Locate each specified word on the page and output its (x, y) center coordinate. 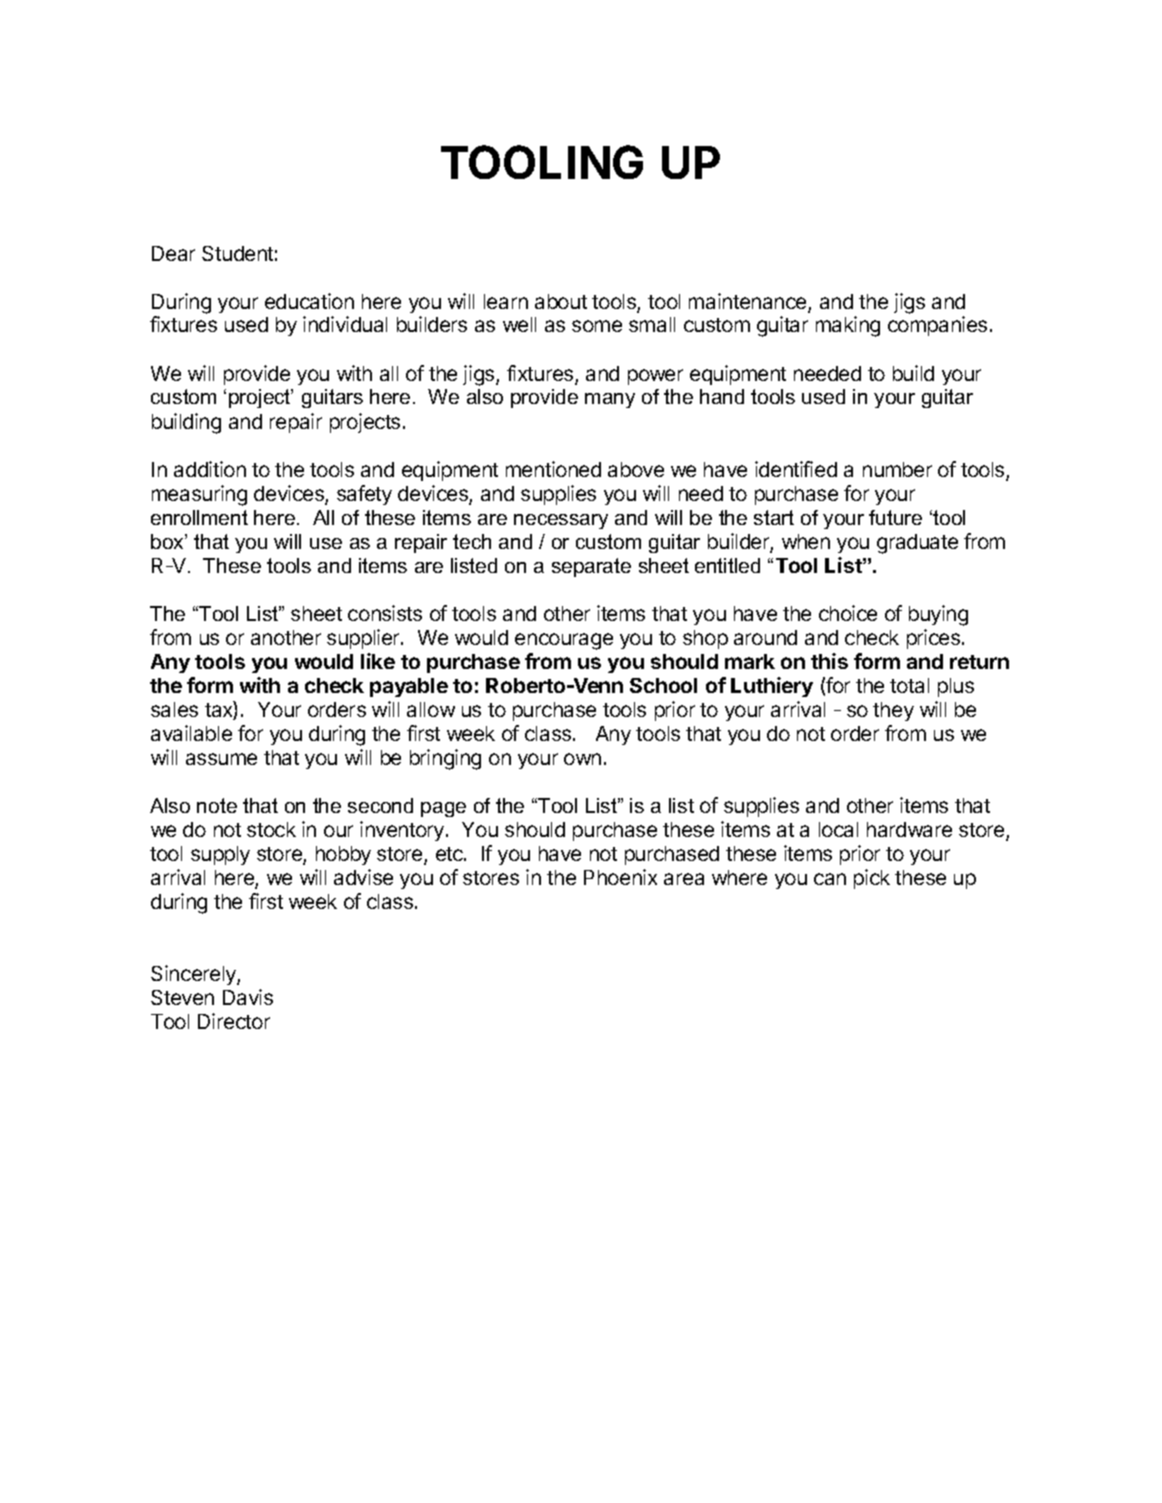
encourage (564, 641)
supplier (364, 639)
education (309, 301)
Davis (248, 997)
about (561, 301)
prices (935, 639)
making (848, 326)
